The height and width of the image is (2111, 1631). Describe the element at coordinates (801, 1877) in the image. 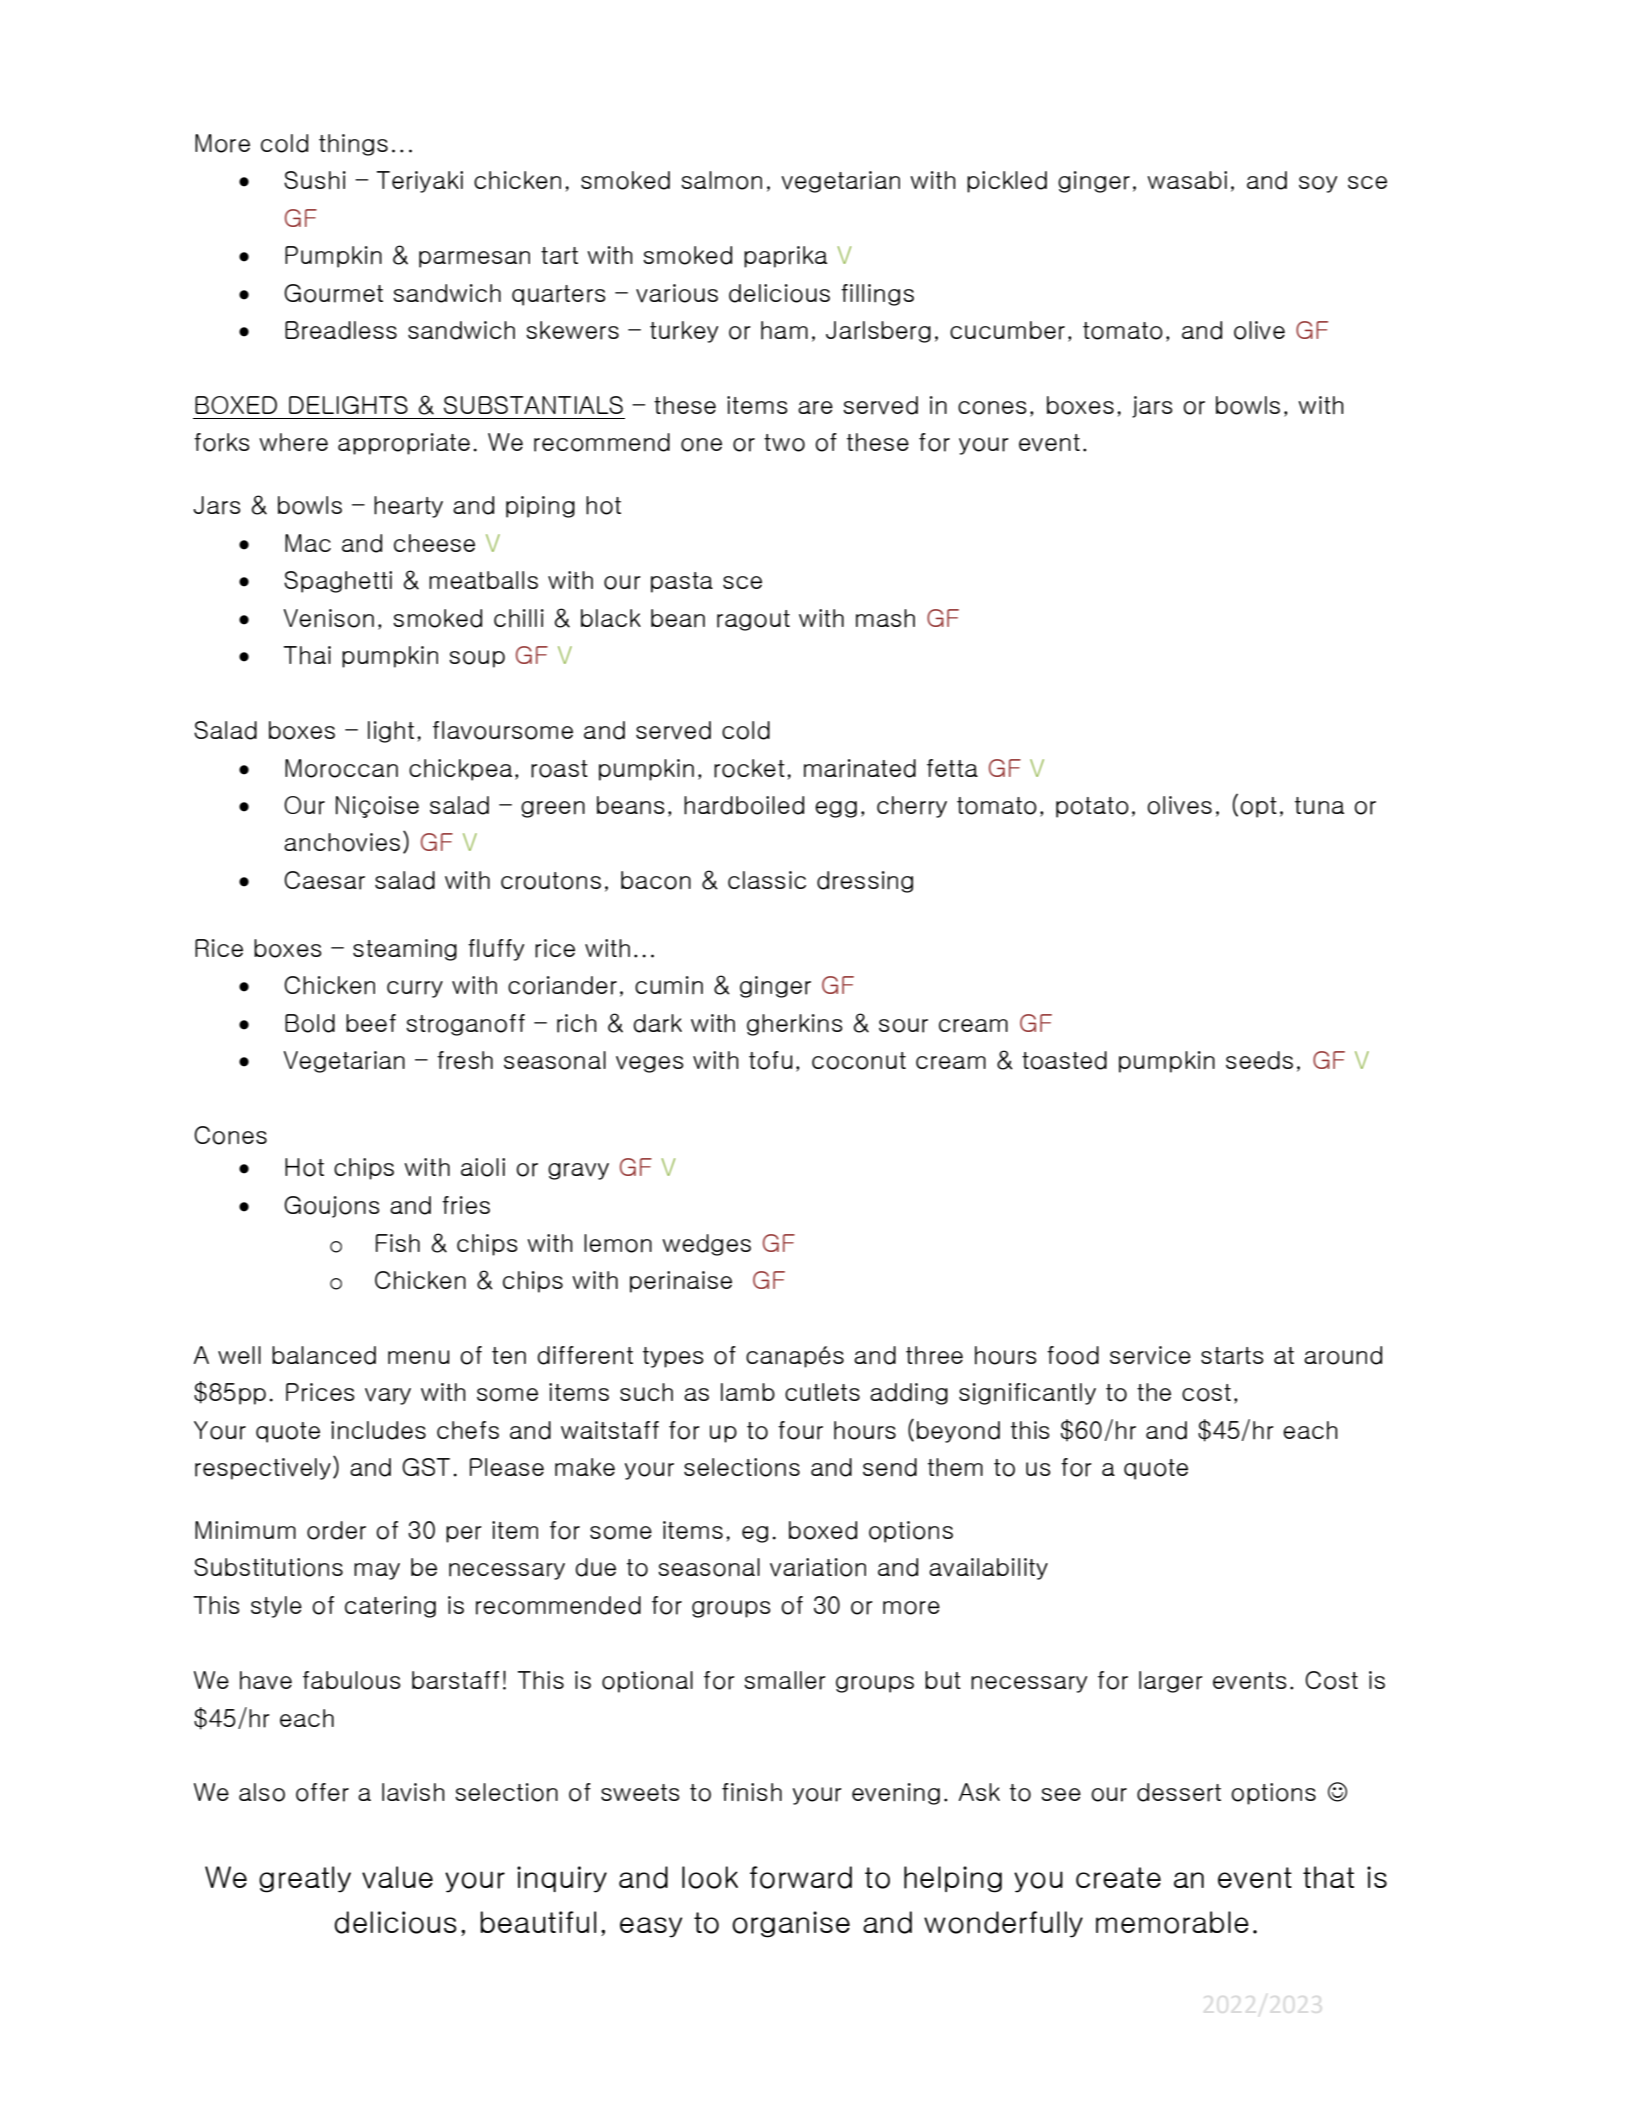

I see `forward` at that location.
